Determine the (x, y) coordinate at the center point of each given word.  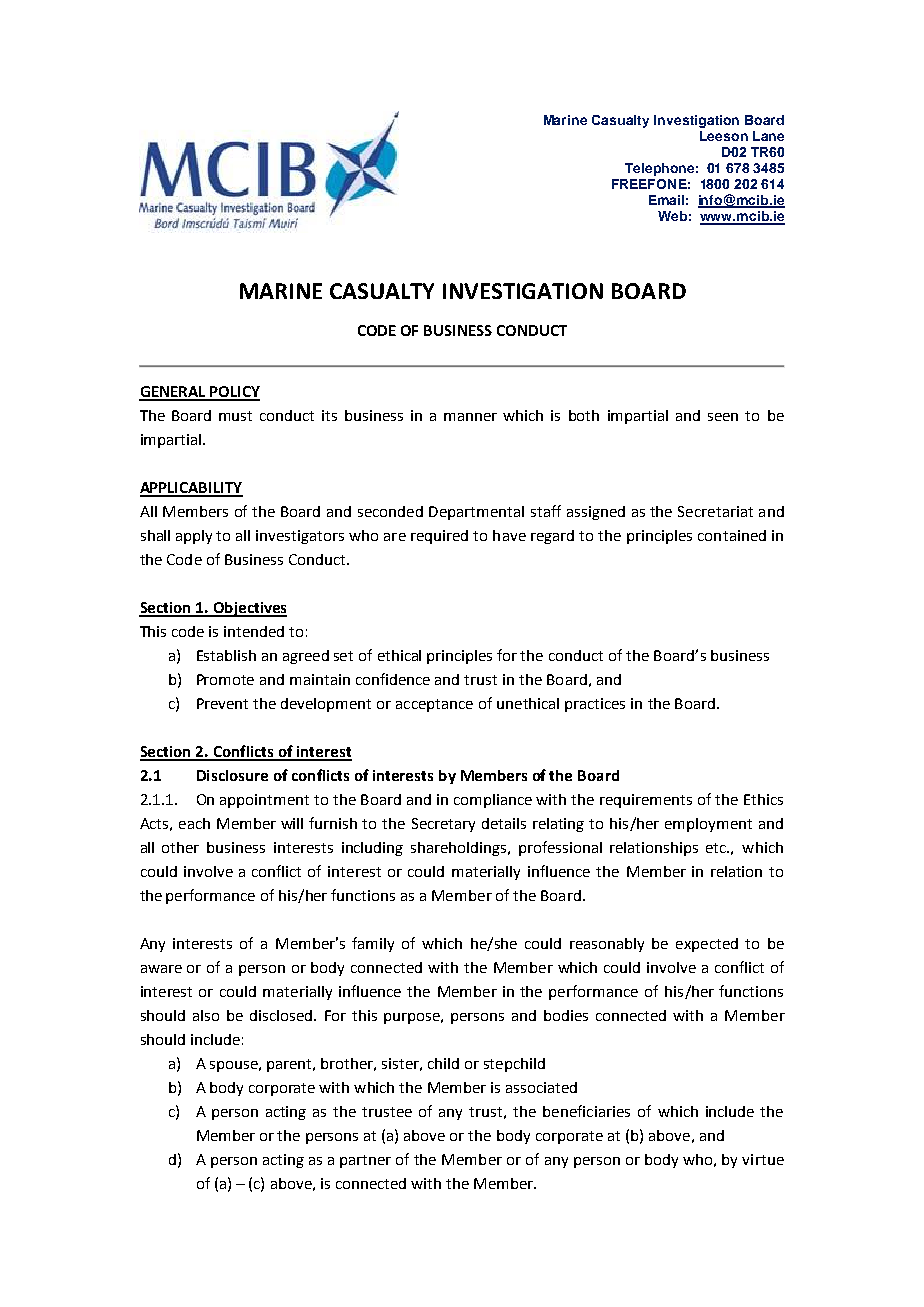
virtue (763, 1159)
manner (470, 417)
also (206, 1015)
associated (541, 1087)
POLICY (234, 393)
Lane (768, 136)
